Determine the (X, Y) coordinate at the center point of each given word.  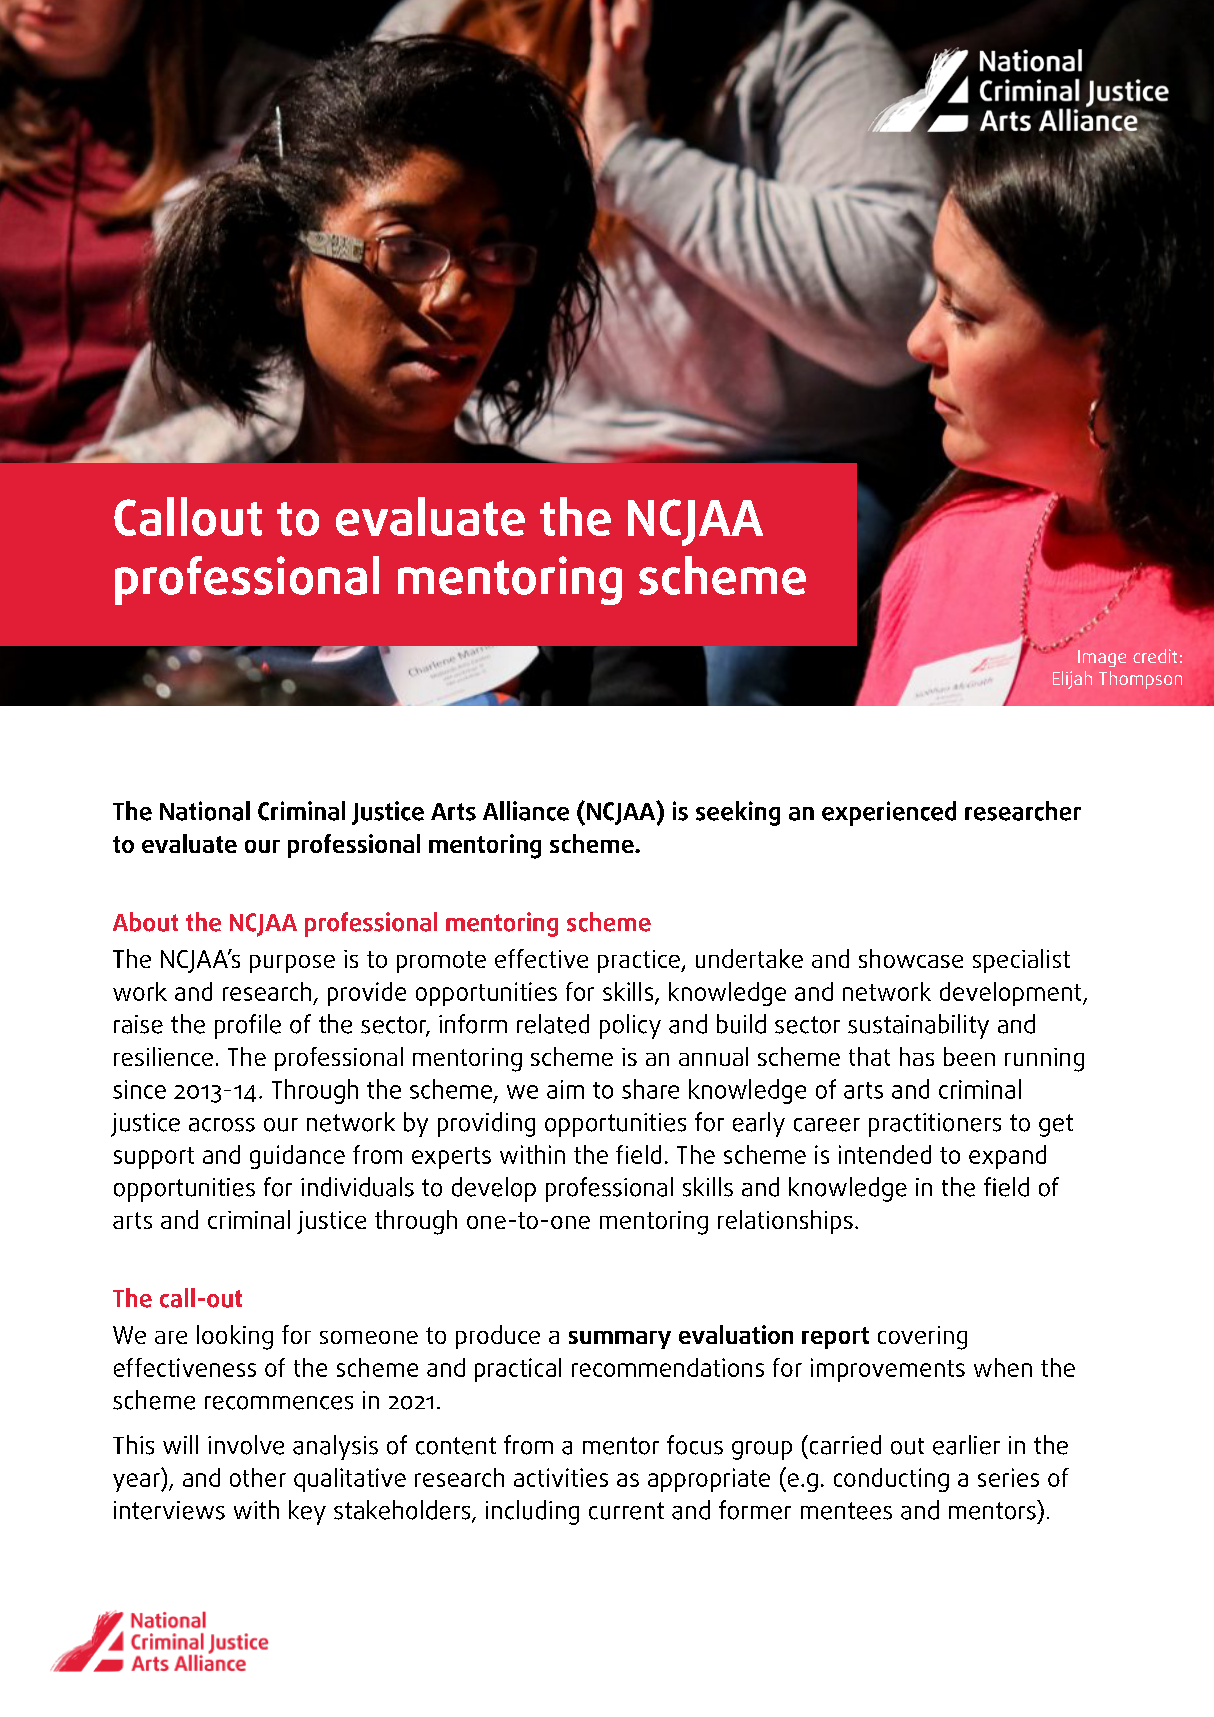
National (205, 811)
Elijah (1072, 680)
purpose (292, 964)
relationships (785, 1222)
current (626, 1511)
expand (1007, 1157)
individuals (357, 1187)
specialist (1021, 961)
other (258, 1477)
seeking (738, 813)
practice (640, 961)
